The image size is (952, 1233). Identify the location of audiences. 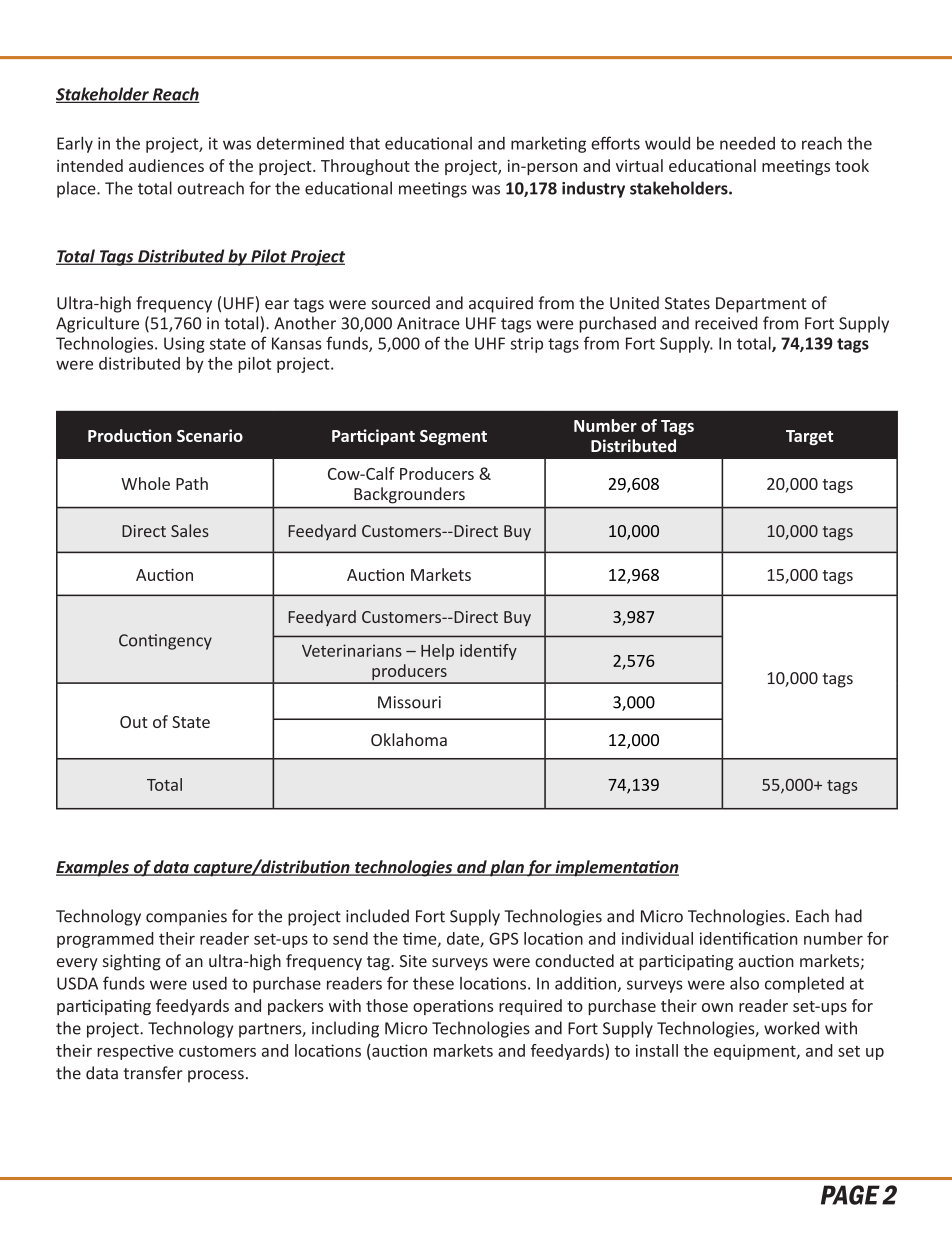
(166, 165).
